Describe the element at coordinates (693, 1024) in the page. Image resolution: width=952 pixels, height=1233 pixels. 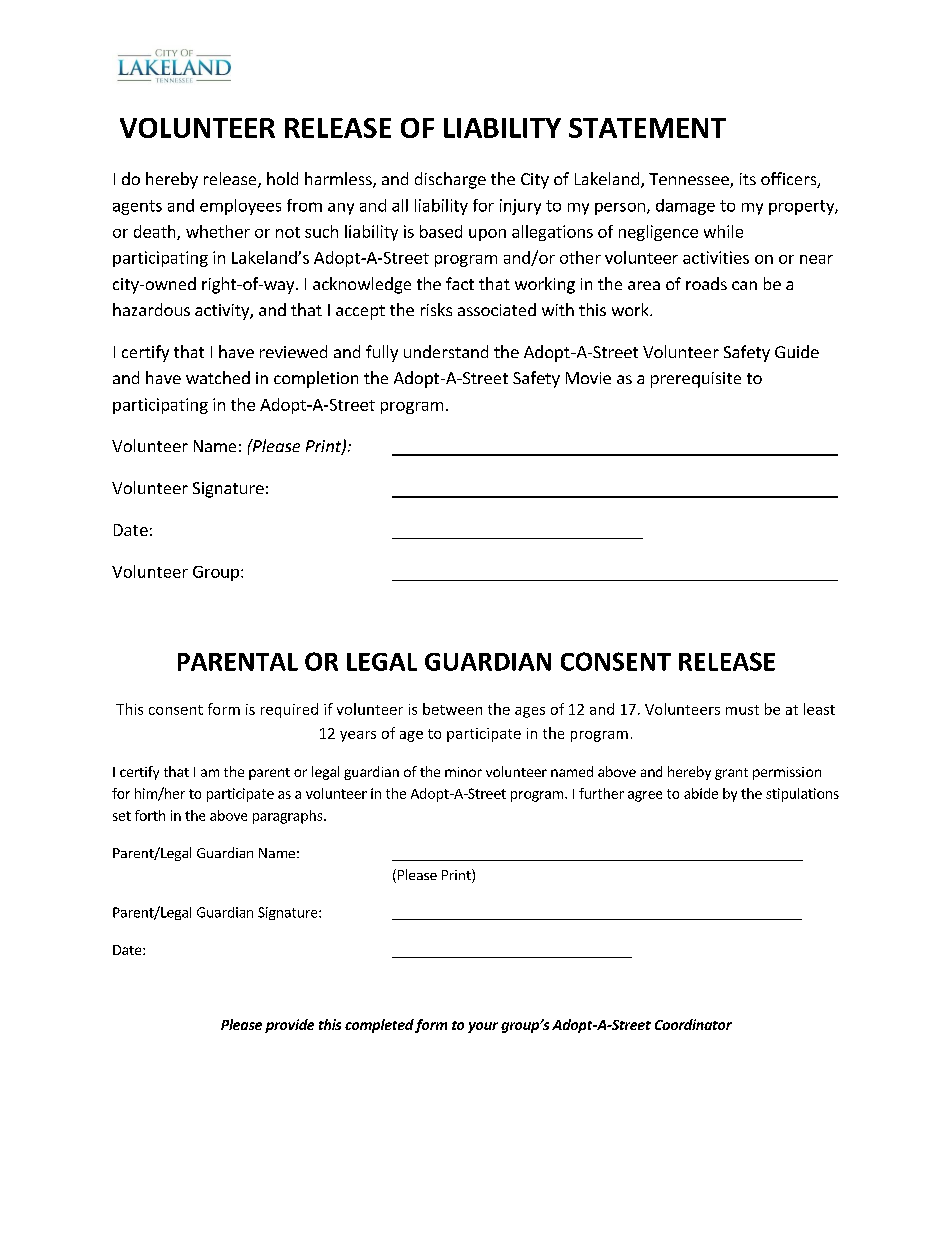
I see `Coordinator` at that location.
